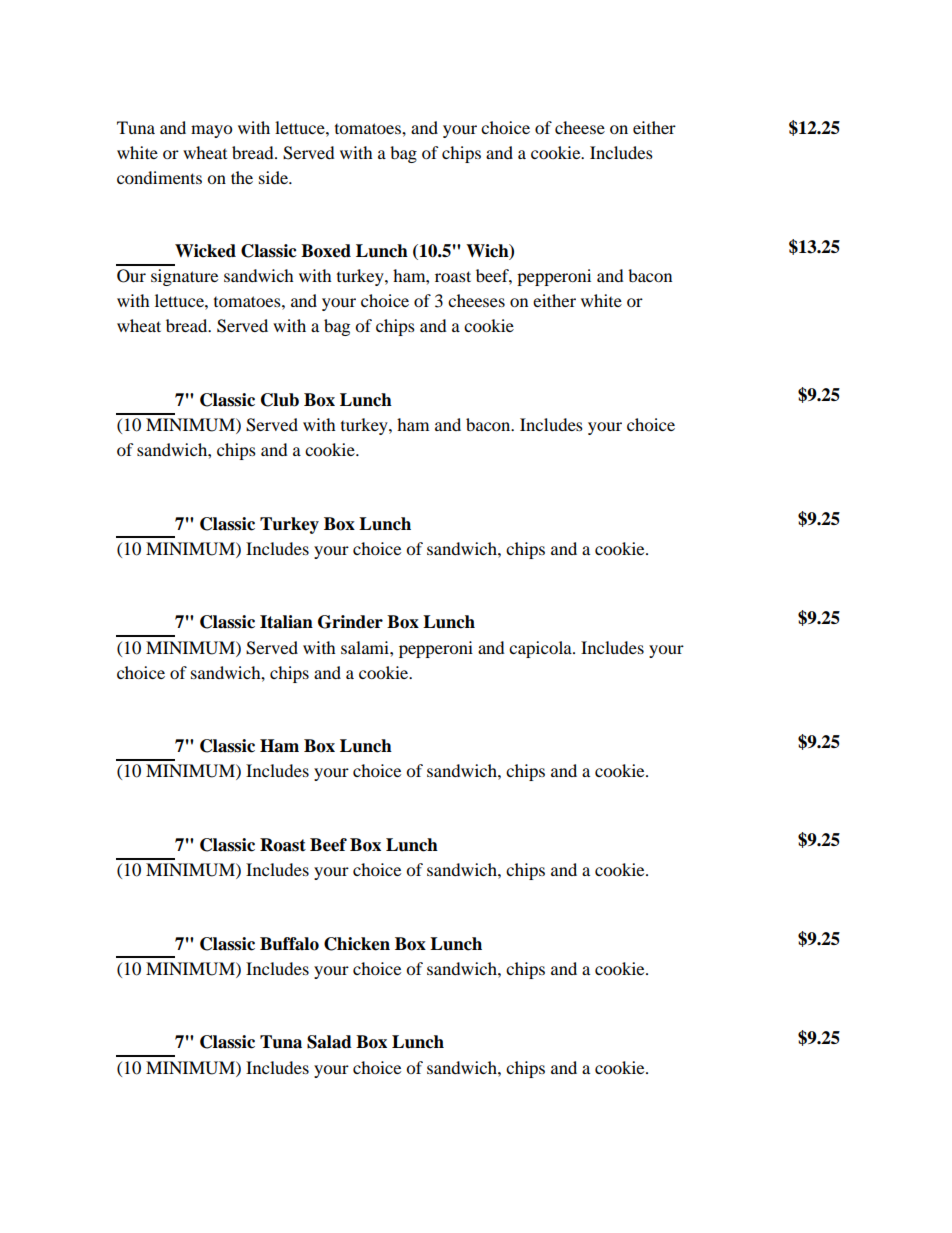  What do you see at coordinates (274, 177) in the page?
I see `side` at bounding box center [274, 177].
